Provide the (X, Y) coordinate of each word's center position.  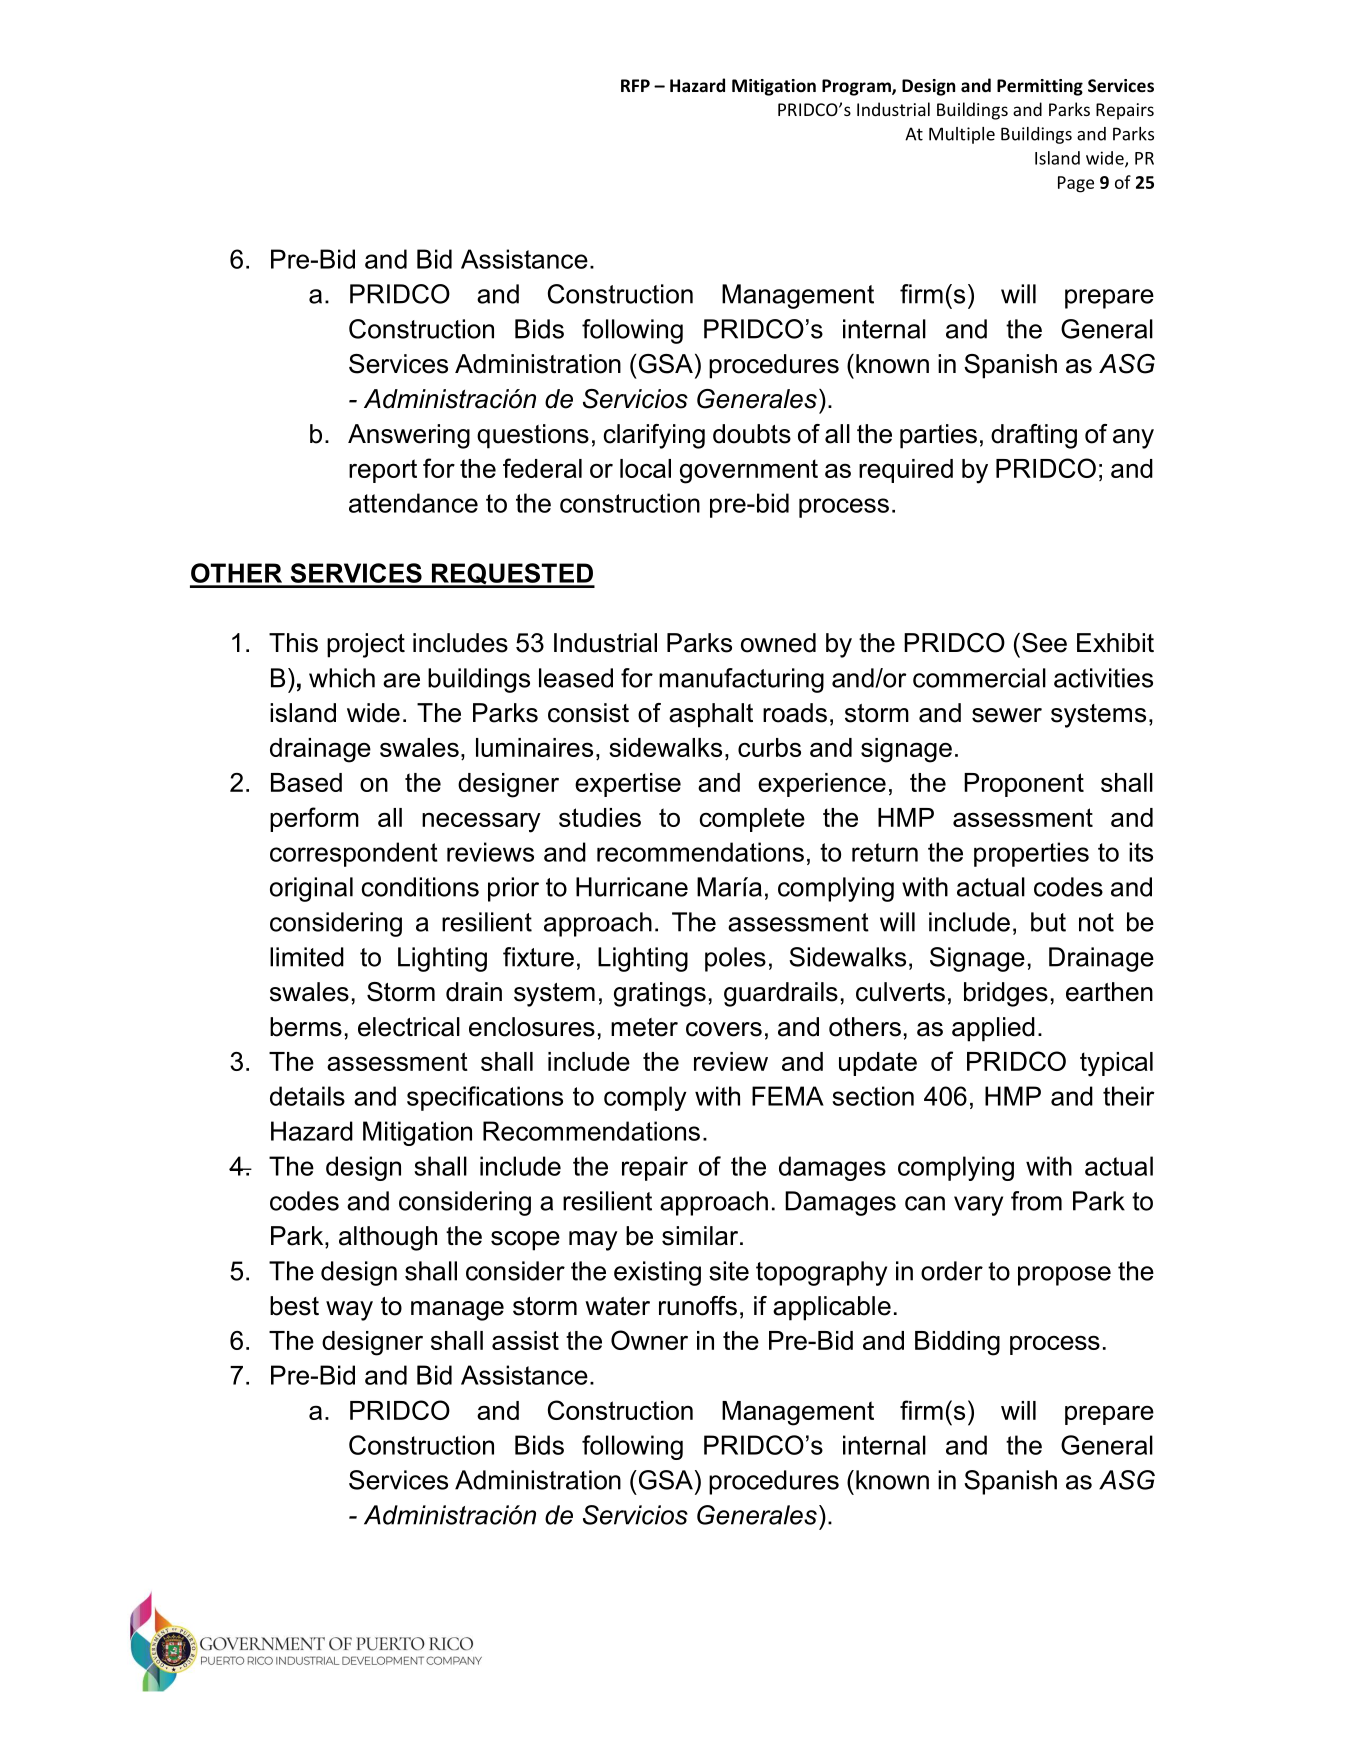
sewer (1007, 715)
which (342, 678)
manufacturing (741, 680)
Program (857, 87)
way (349, 1311)
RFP (635, 85)
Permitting (1040, 87)
